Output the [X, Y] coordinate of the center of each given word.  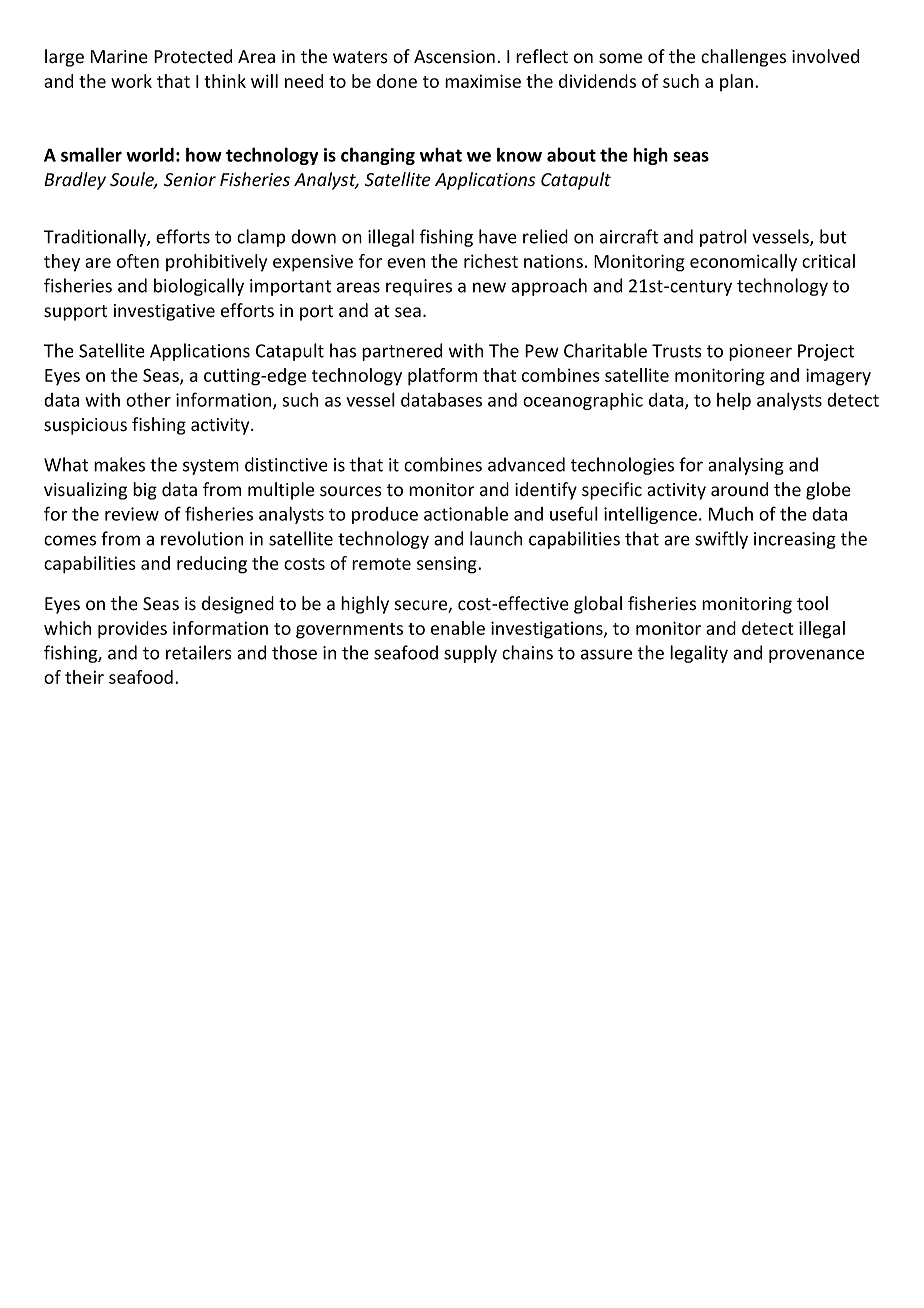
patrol [723, 238]
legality [699, 654]
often [138, 261]
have [498, 236]
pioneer [760, 352]
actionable [466, 513]
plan [736, 82]
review [132, 514]
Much [731, 514]
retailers [199, 652]
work [131, 81]
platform [442, 377]
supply [470, 654]
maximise [483, 81]
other [148, 399]
